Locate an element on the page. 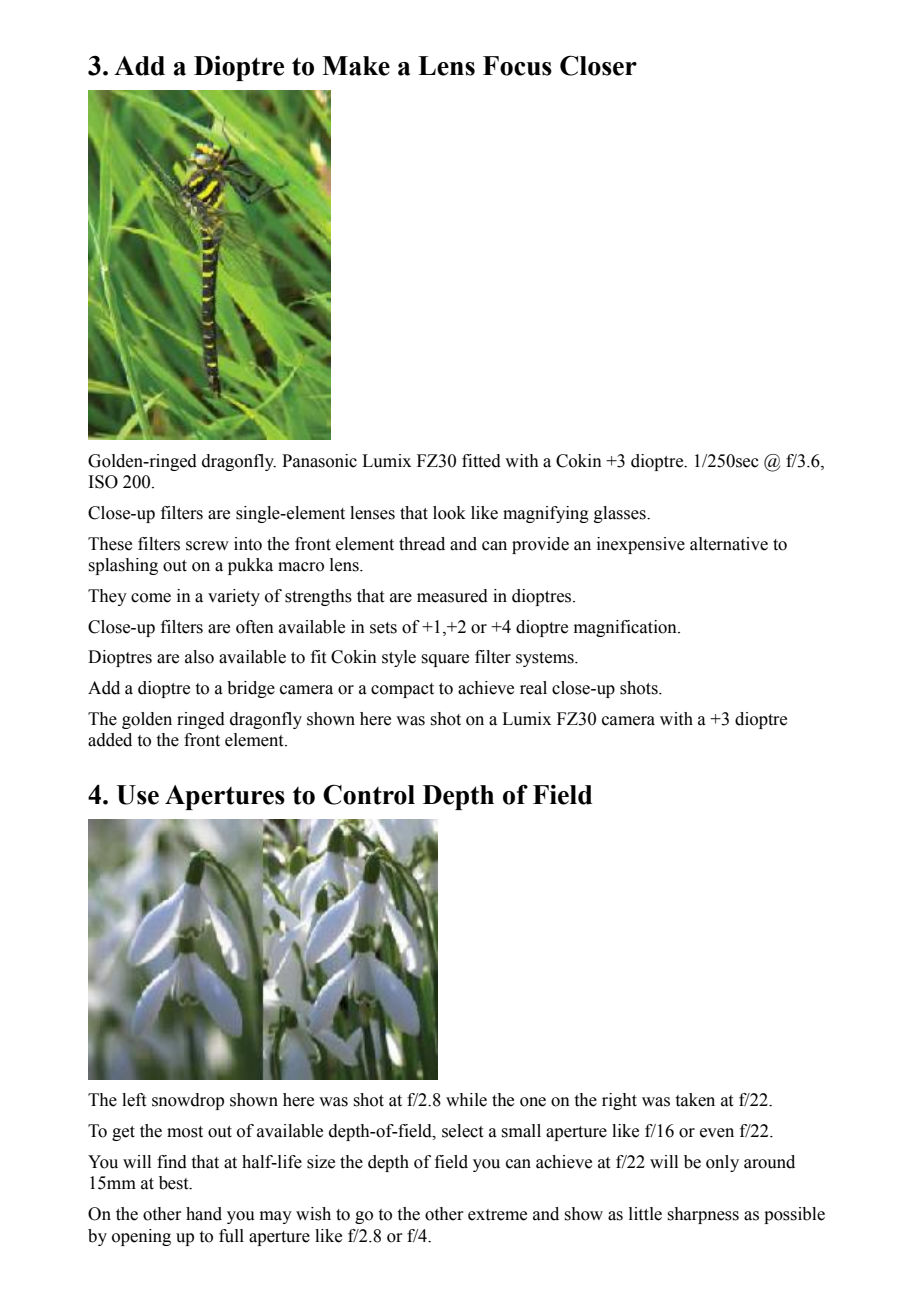 This image has height=1308, width=924. hand is located at coordinates (204, 1214).
